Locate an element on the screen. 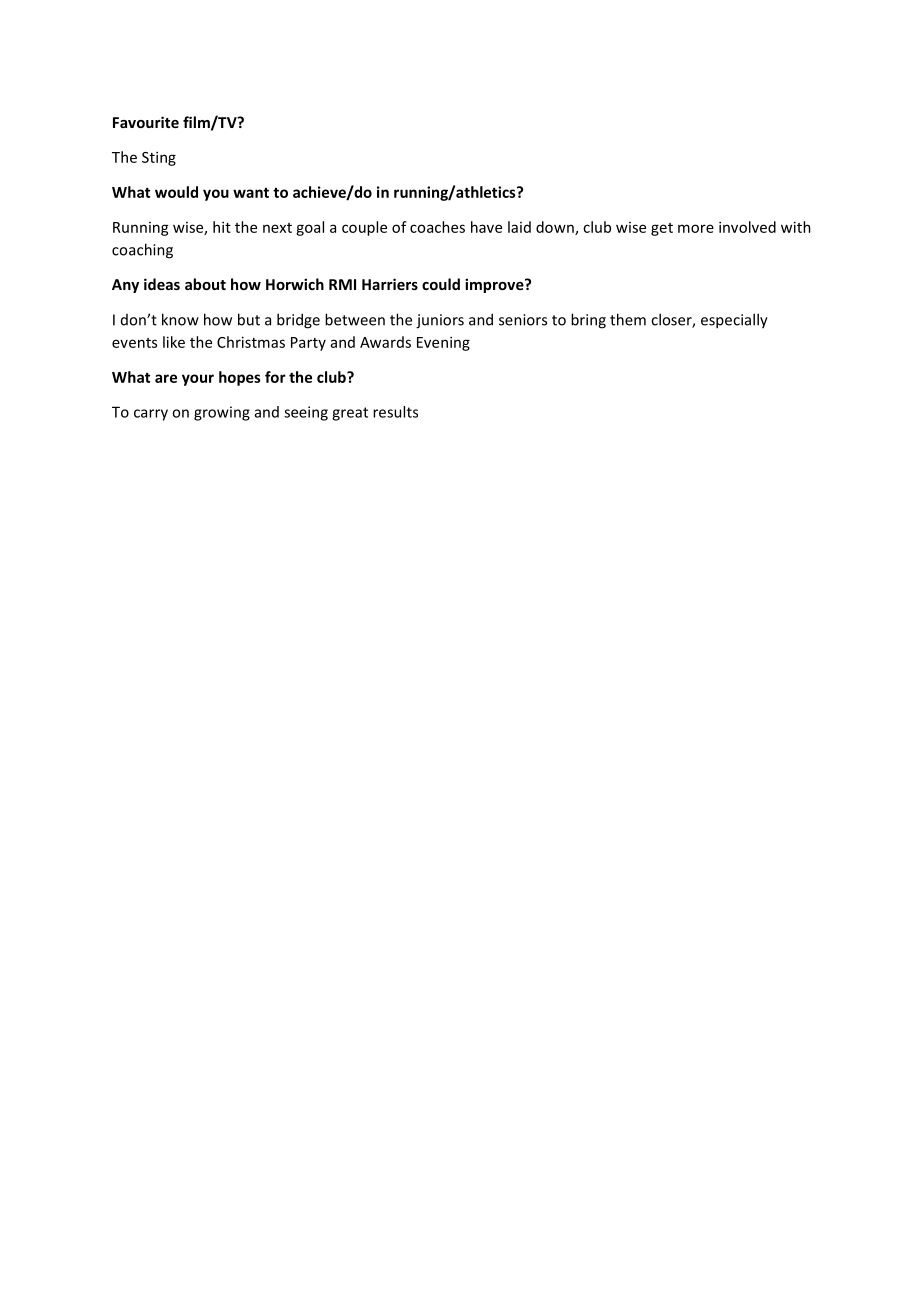 This screenshot has height=1308, width=924. involved is located at coordinates (747, 227).
